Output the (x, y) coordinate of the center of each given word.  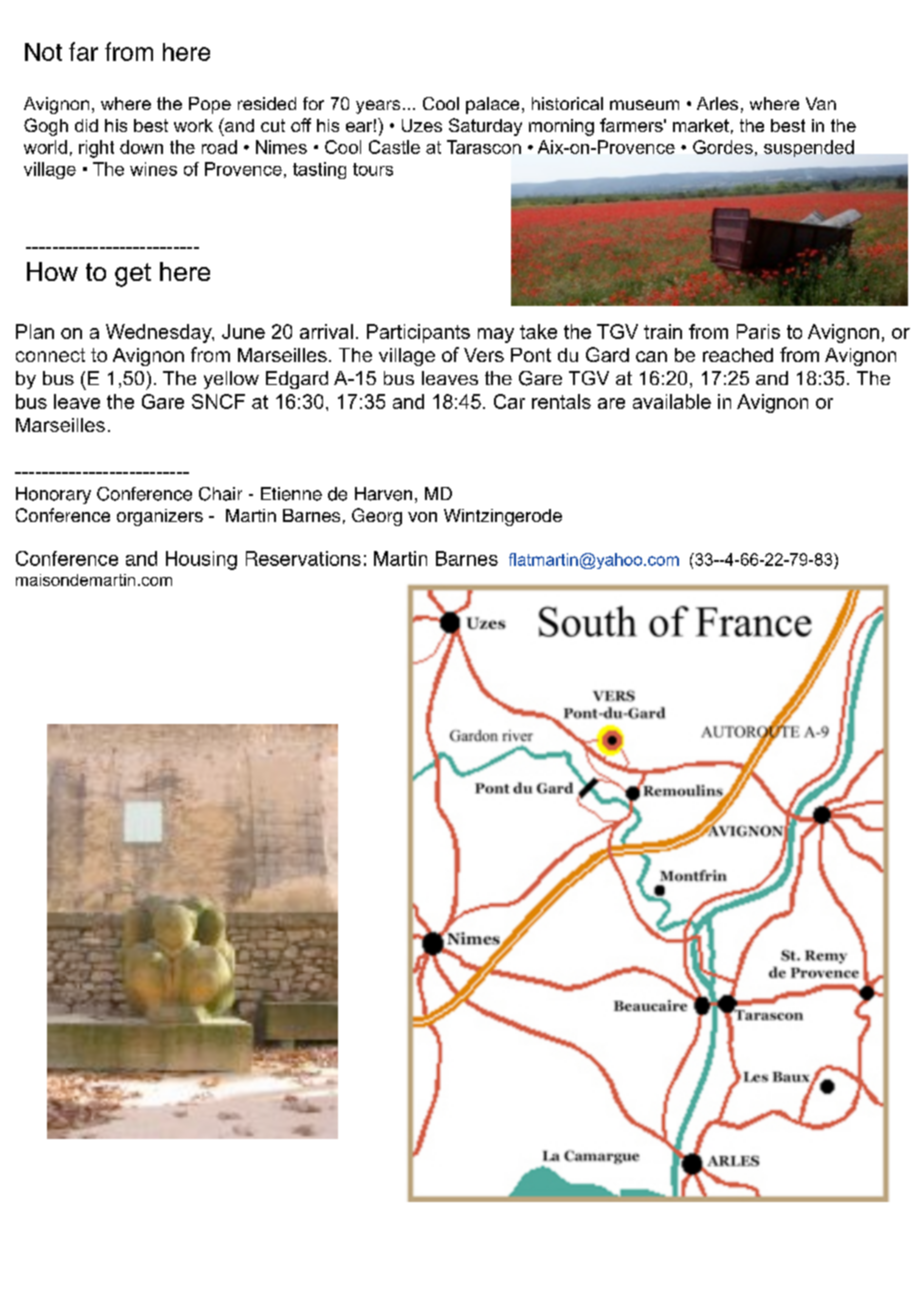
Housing (201, 560)
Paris (758, 331)
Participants (418, 333)
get (133, 275)
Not (43, 52)
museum (644, 105)
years (378, 107)
